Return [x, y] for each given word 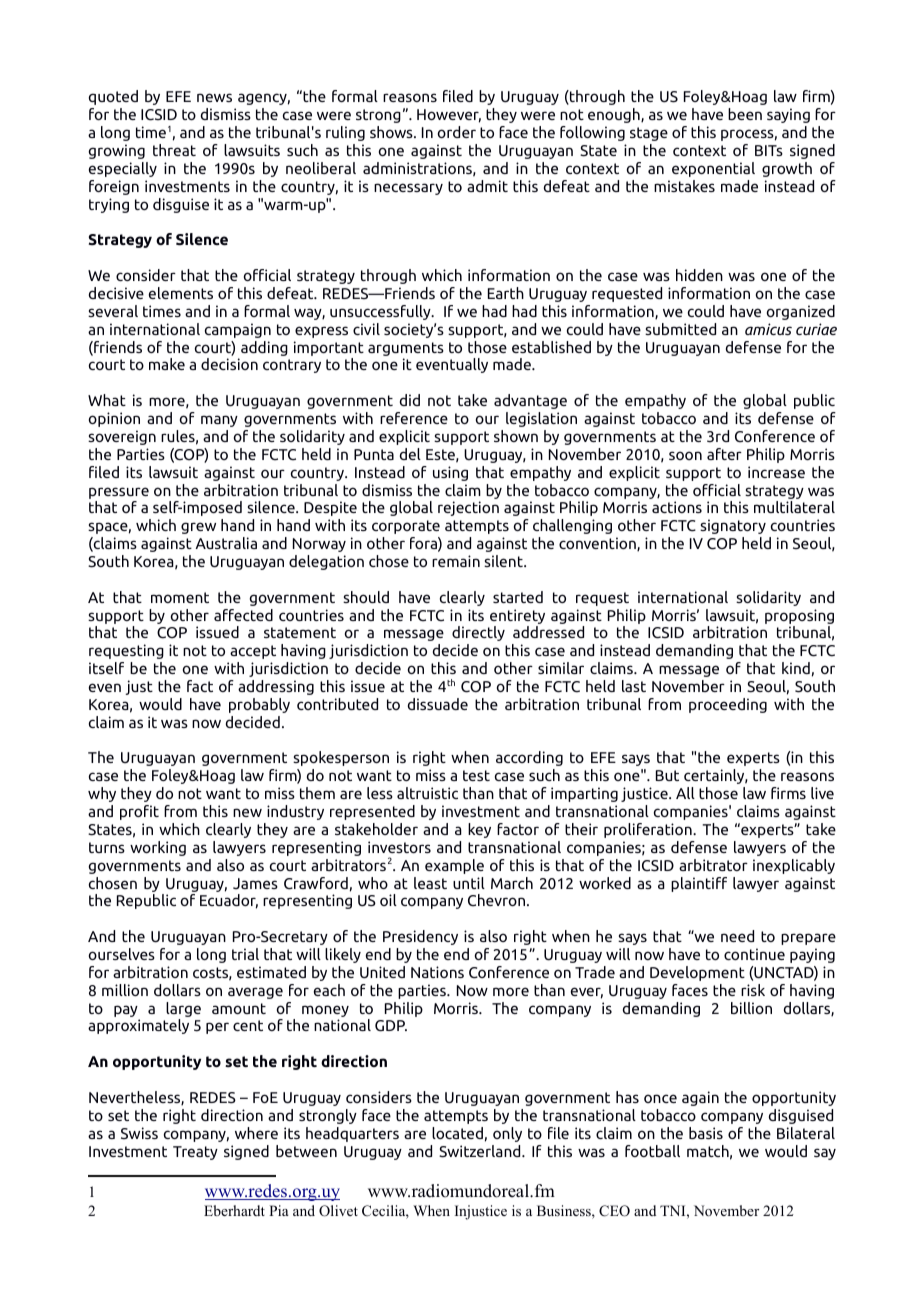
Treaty [195, 1153]
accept [253, 652]
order [457, 132]
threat [174, 150]
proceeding [728, 705]
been [745, 114]
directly [478, 633]
